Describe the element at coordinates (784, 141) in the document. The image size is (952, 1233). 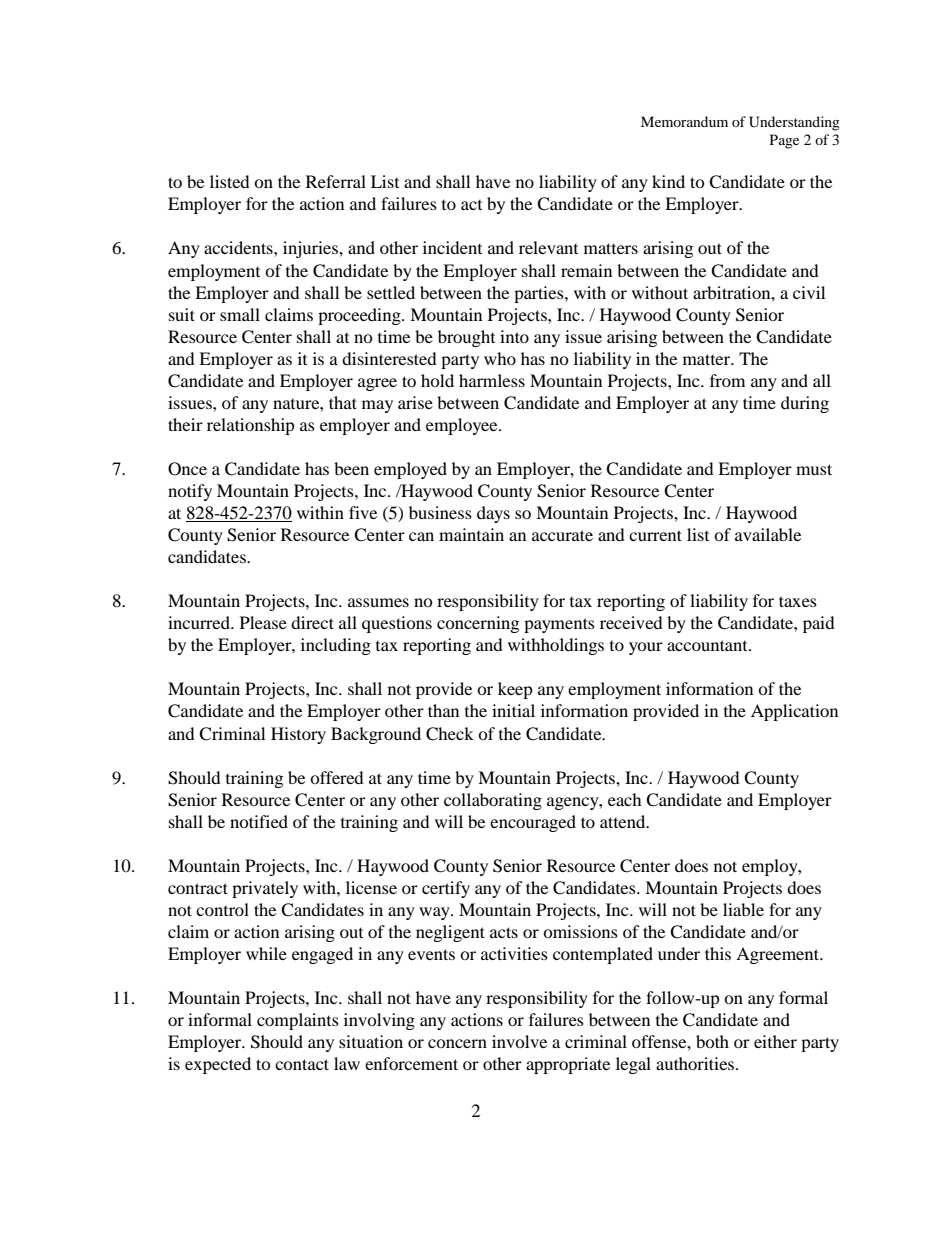
I see `Page` at that location.
